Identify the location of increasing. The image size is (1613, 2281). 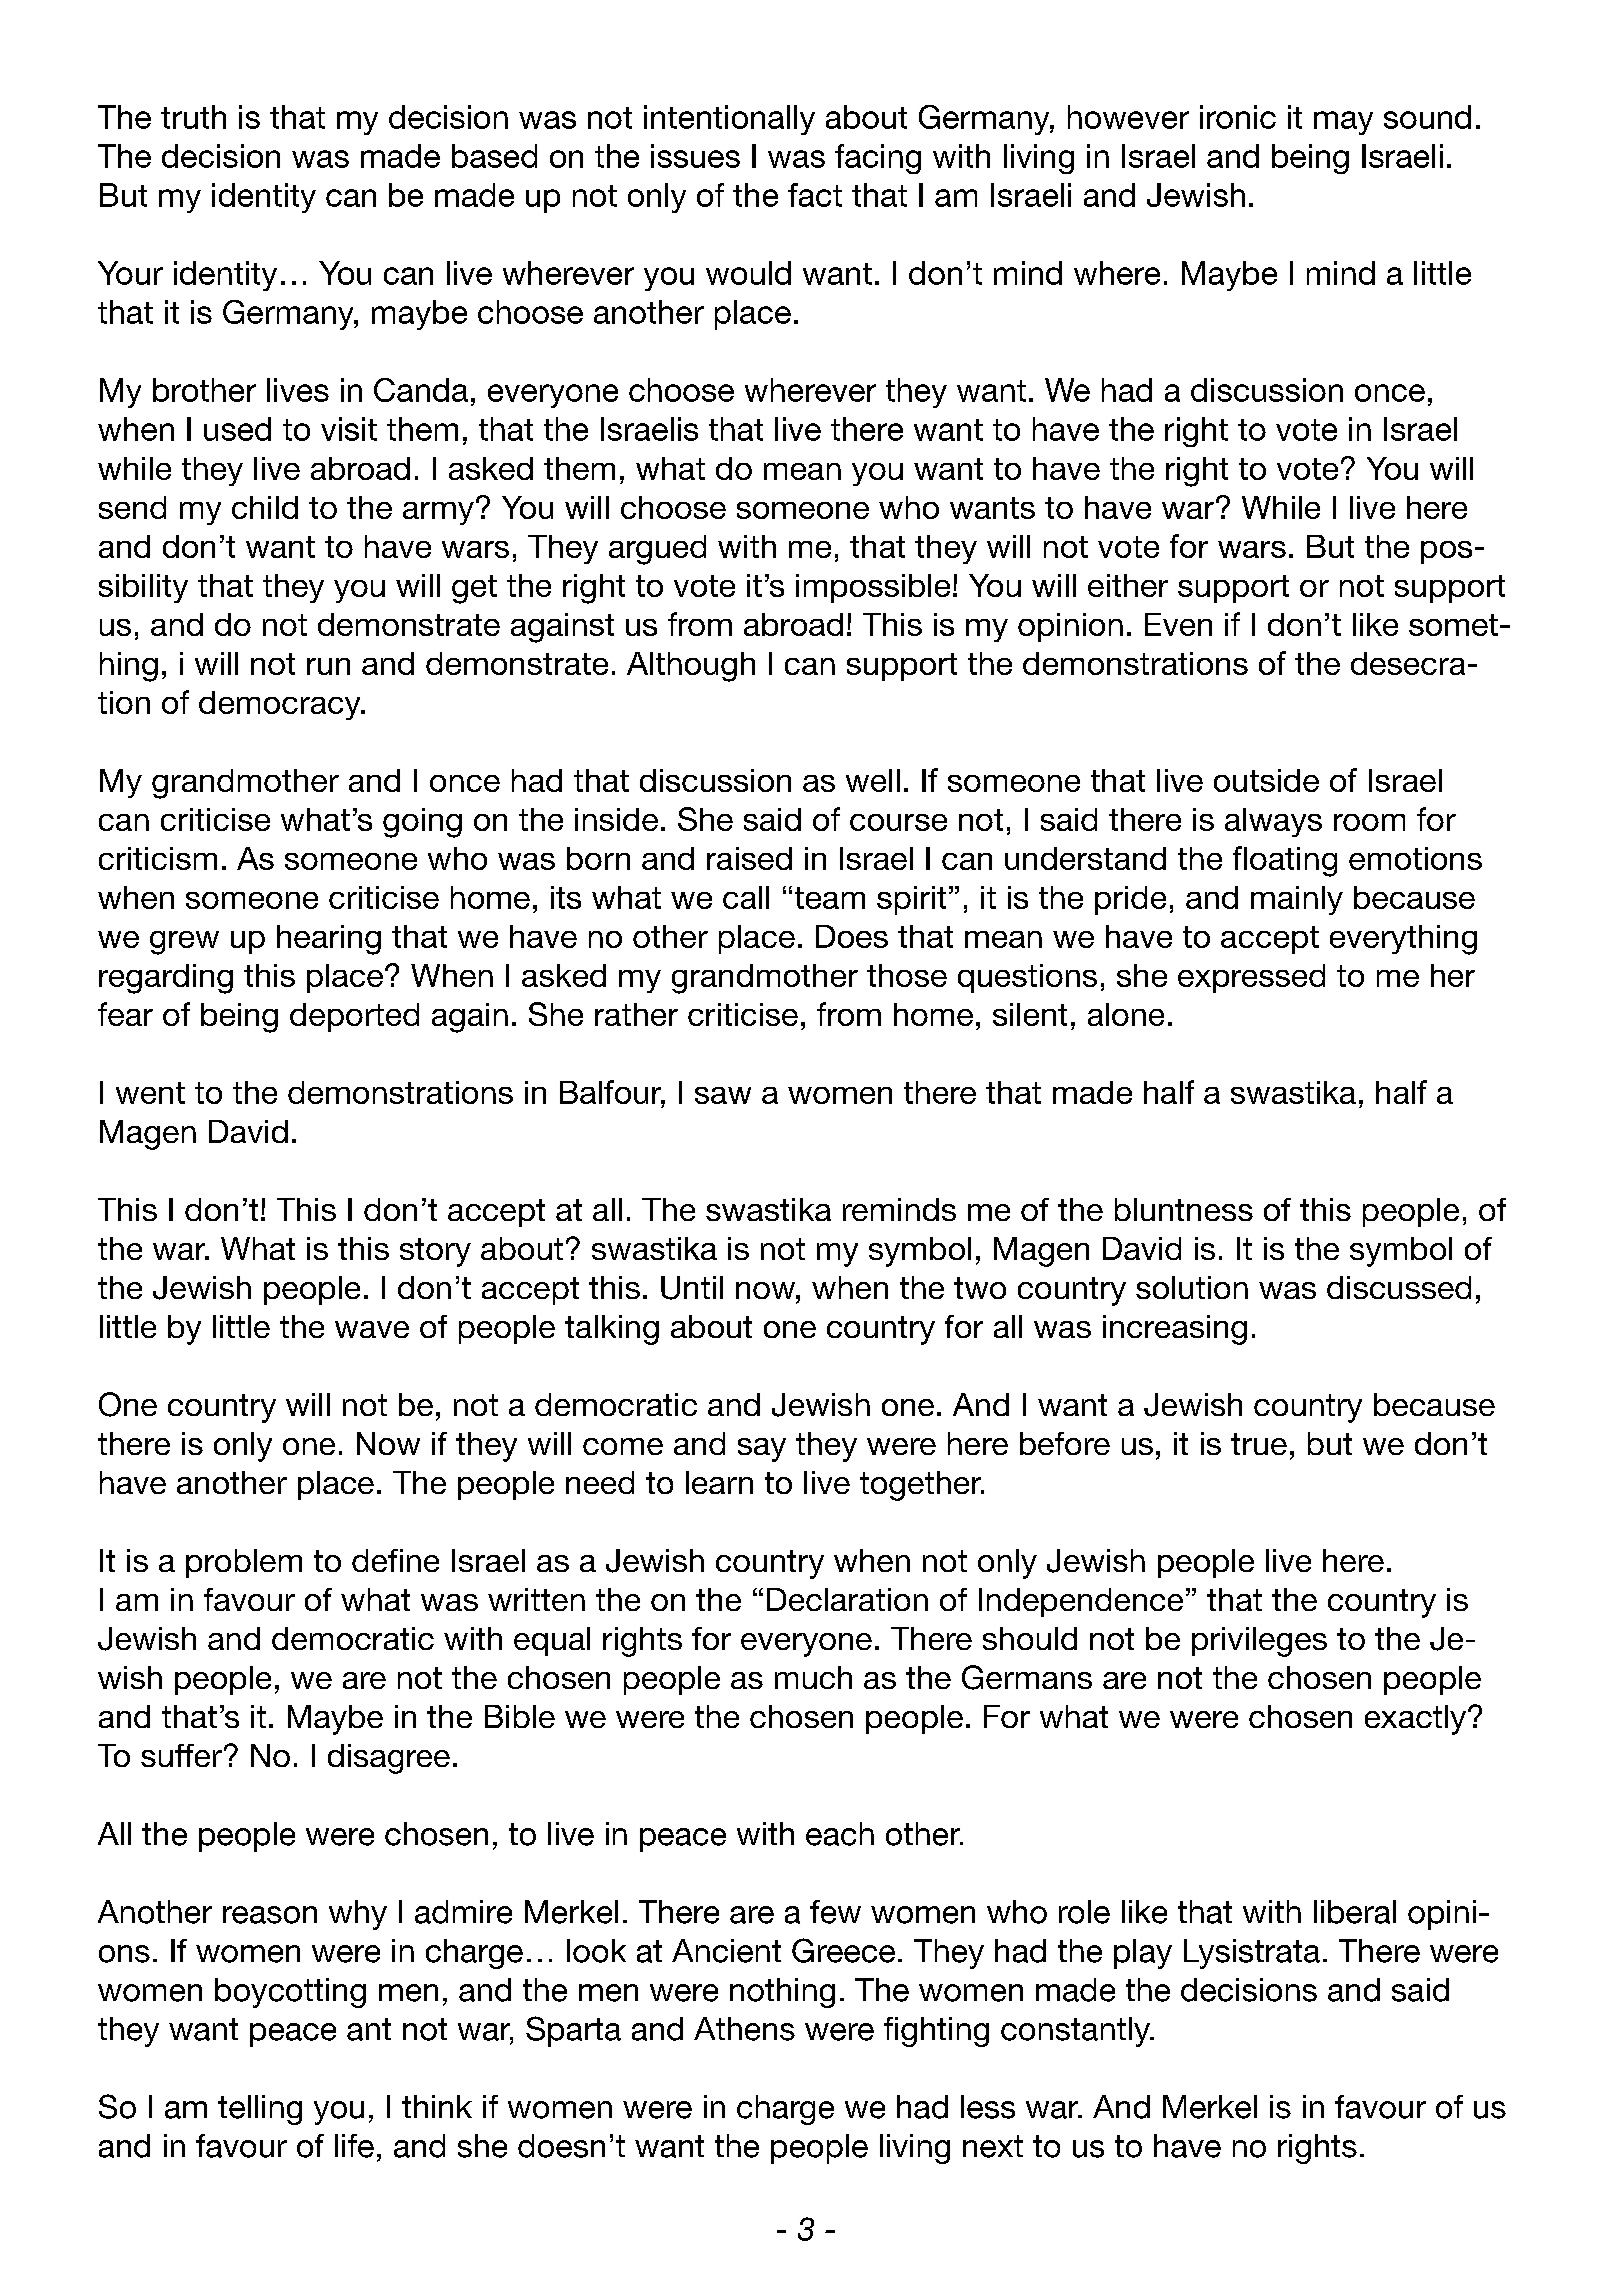
(1175, 1330).
